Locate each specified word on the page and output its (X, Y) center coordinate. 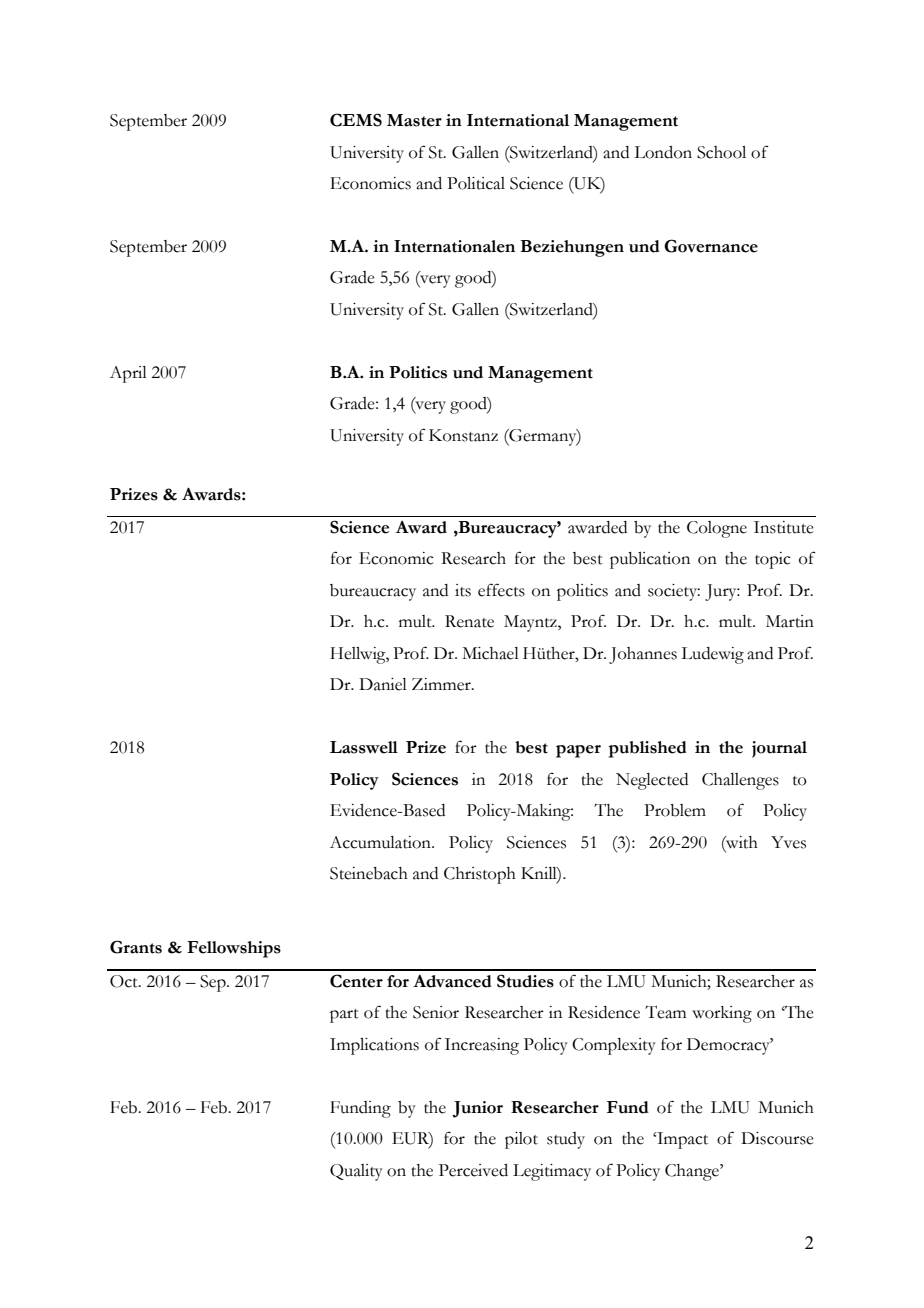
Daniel (383, 684)
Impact (681, 1140)
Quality (356, 1172)
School (721, 152)
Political (476, 183)
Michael (490, 653)
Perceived (473, 1170)
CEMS (356, 120)
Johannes (643, 655)
